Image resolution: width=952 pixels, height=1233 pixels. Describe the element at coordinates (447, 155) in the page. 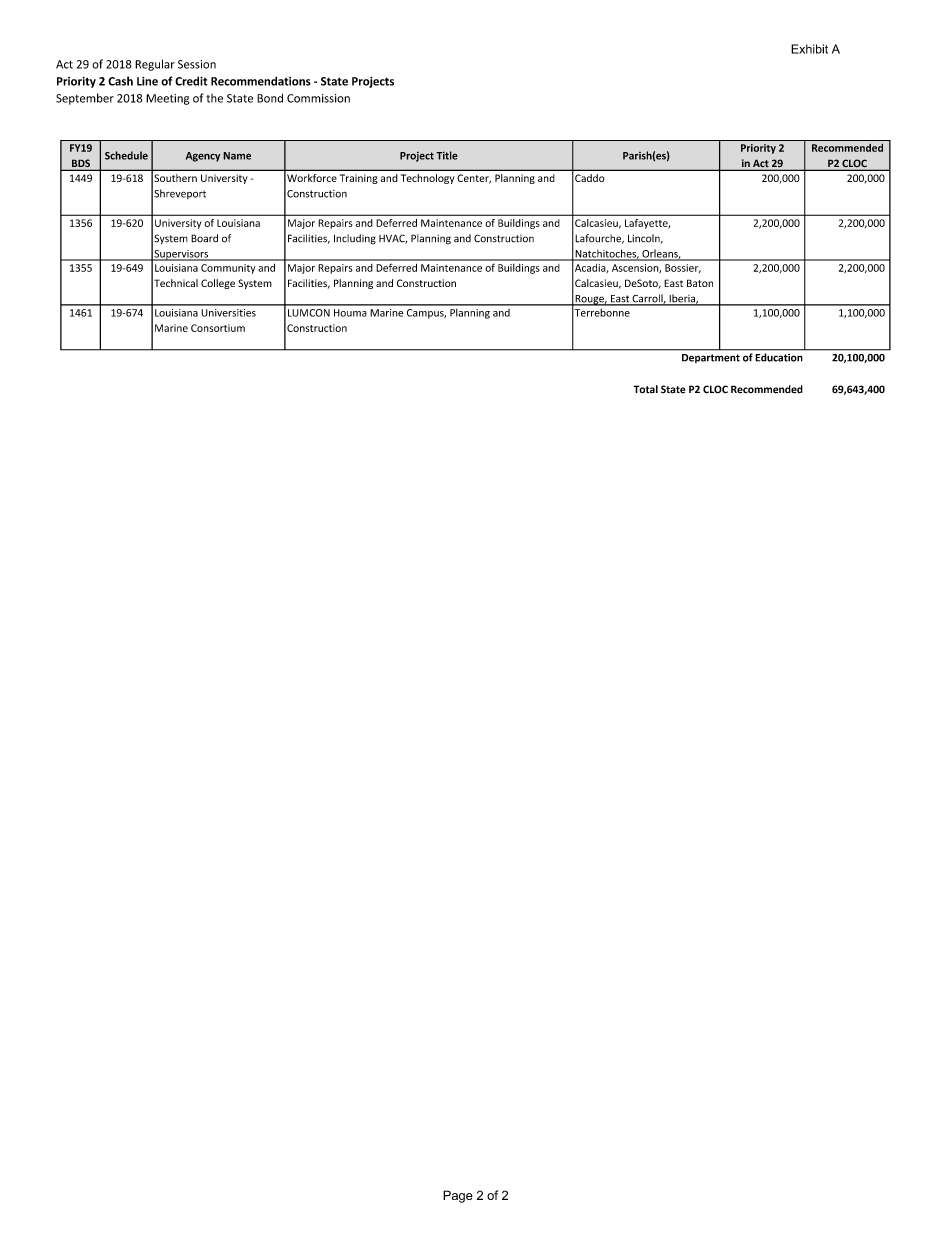

I see `Title` at that location.
